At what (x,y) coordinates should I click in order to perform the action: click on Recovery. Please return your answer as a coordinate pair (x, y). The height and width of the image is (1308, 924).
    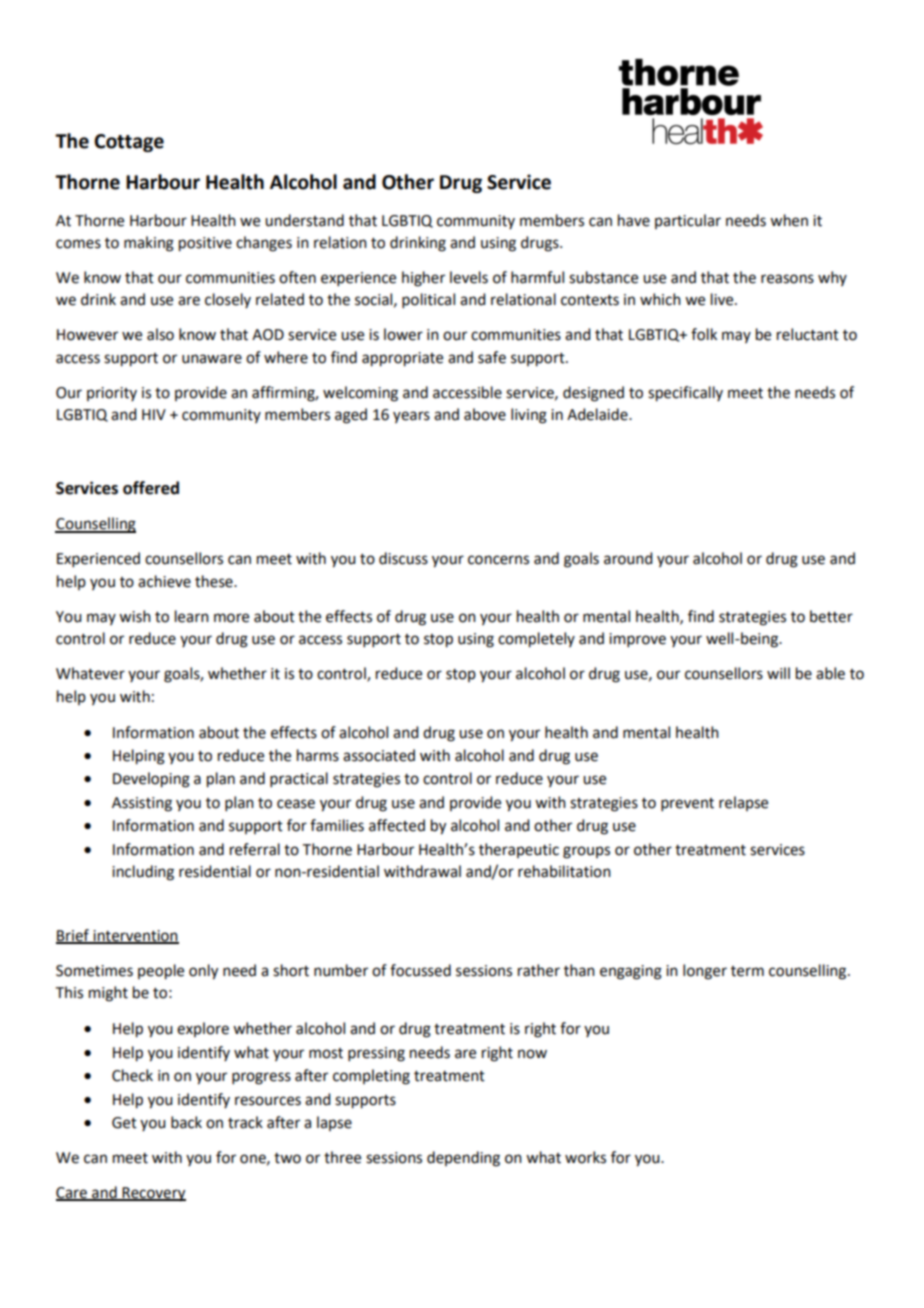
    Looking at the image, I should click on (153, 1194).
